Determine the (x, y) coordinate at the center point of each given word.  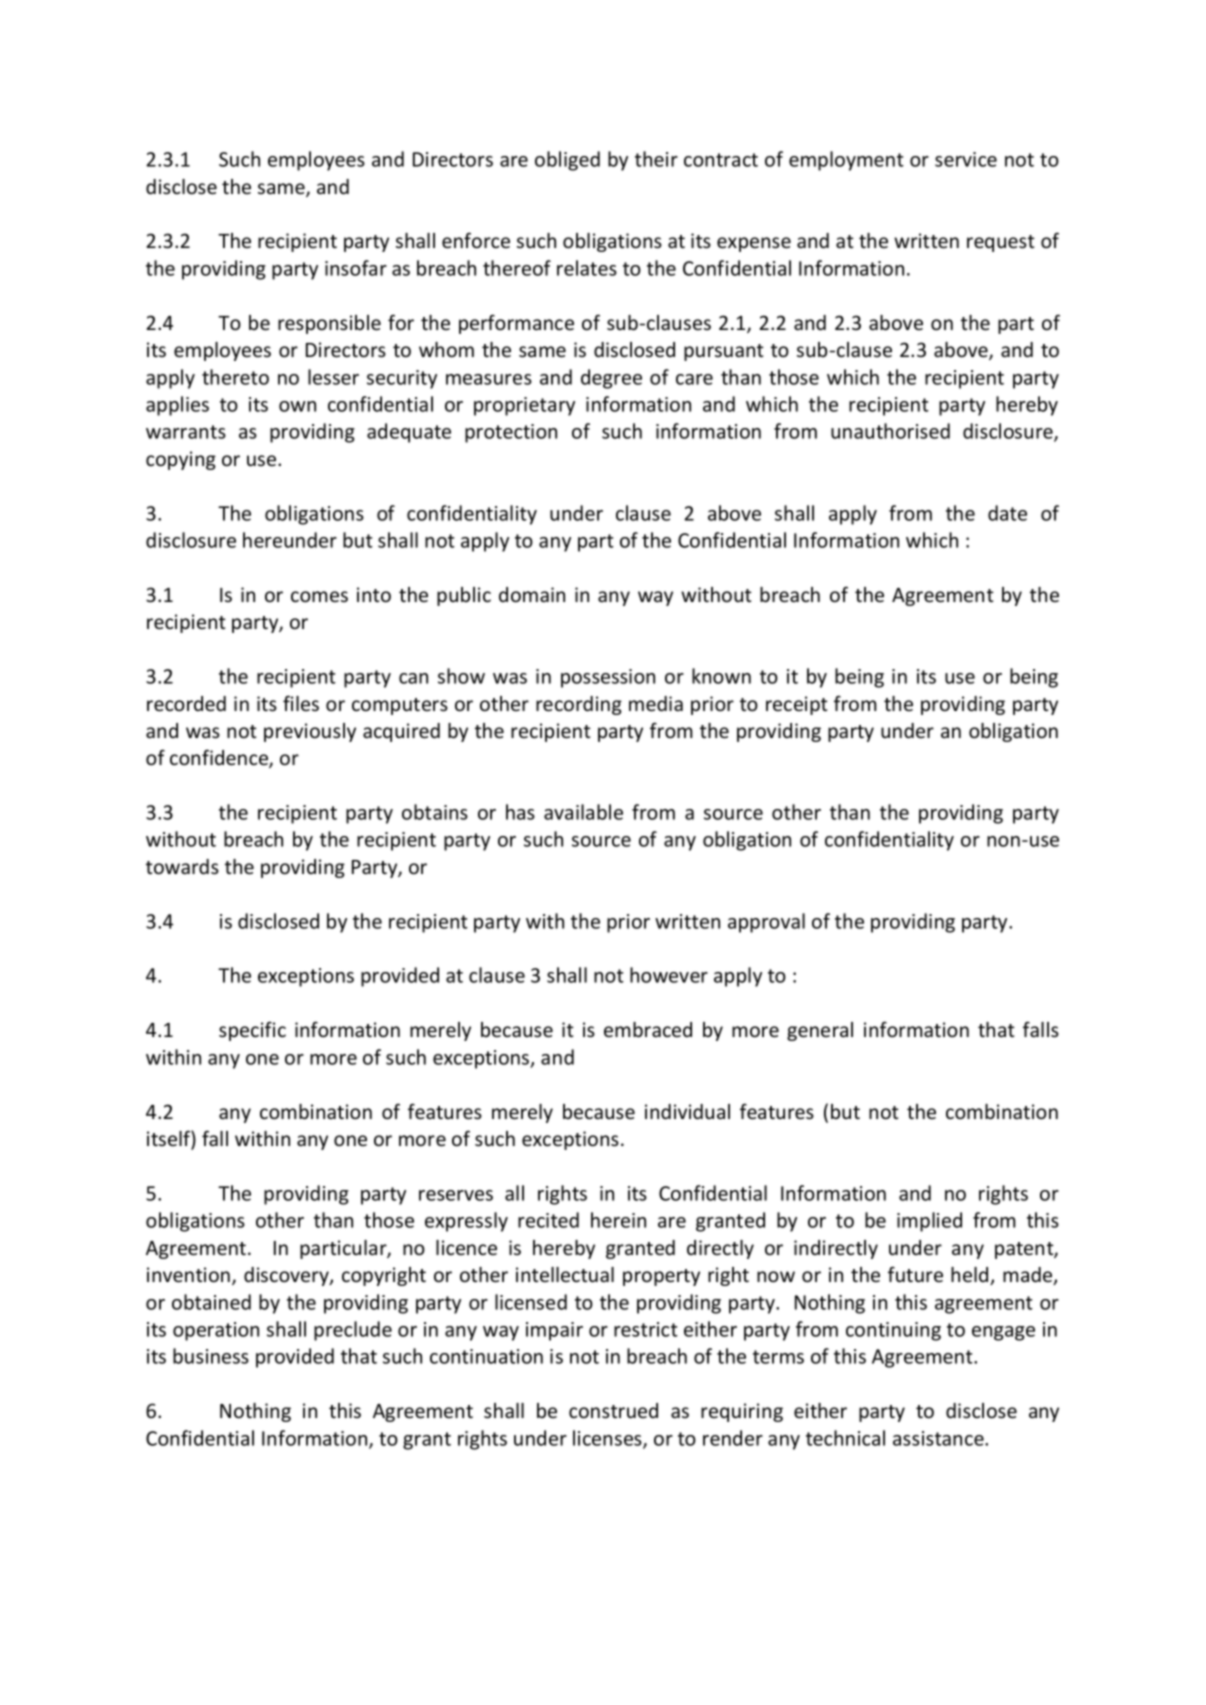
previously (310, 732)
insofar (356, 268)
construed (613, 1411)
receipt (797, 705)
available (583, 812)
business (211, 1356)
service (966, 159)
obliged (567, 161)
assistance (939, 1438)
